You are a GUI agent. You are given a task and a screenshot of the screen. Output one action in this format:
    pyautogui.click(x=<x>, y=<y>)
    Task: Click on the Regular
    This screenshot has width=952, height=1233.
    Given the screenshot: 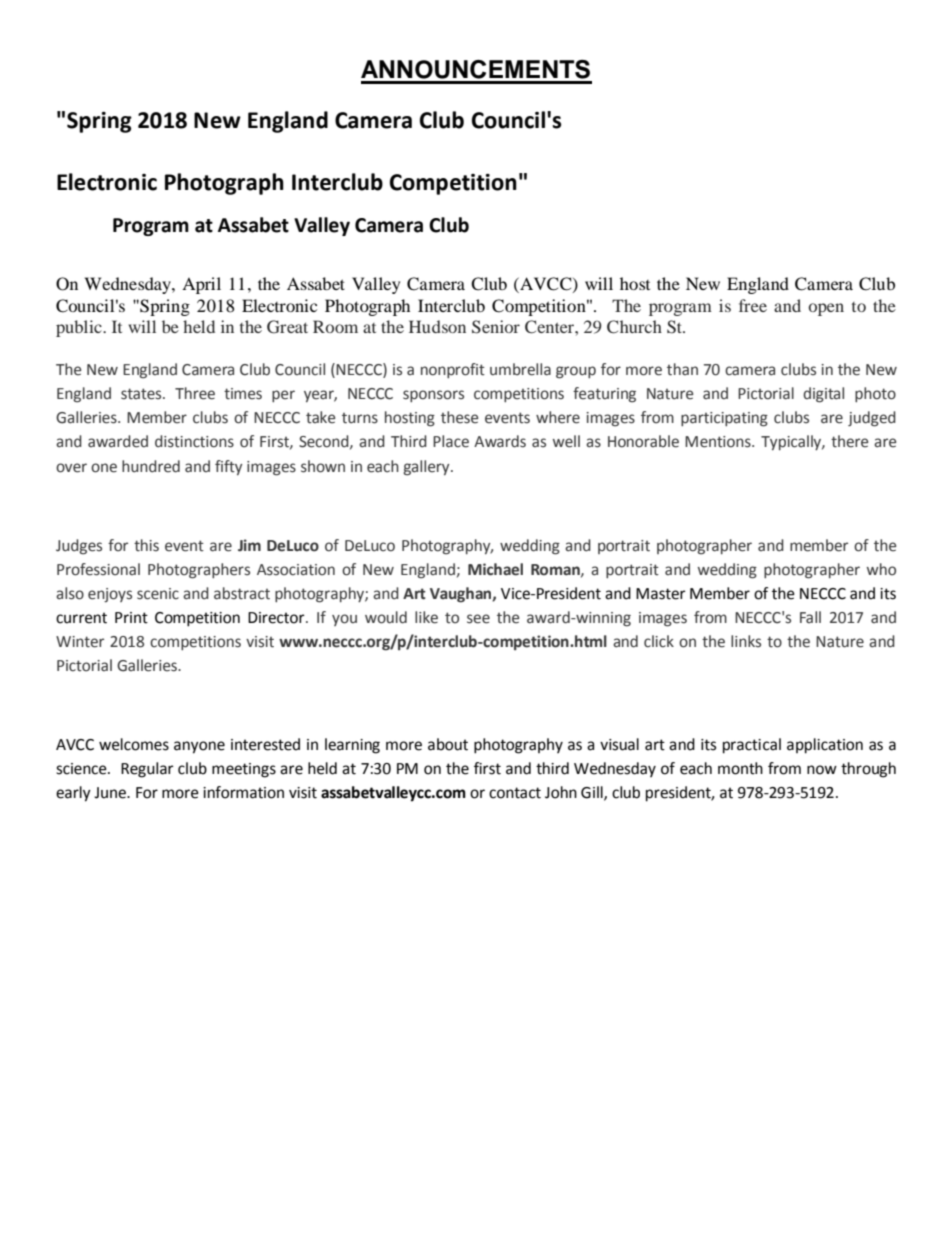 What is the action you would take?
    pyautogui.click(x=147, y=770)
